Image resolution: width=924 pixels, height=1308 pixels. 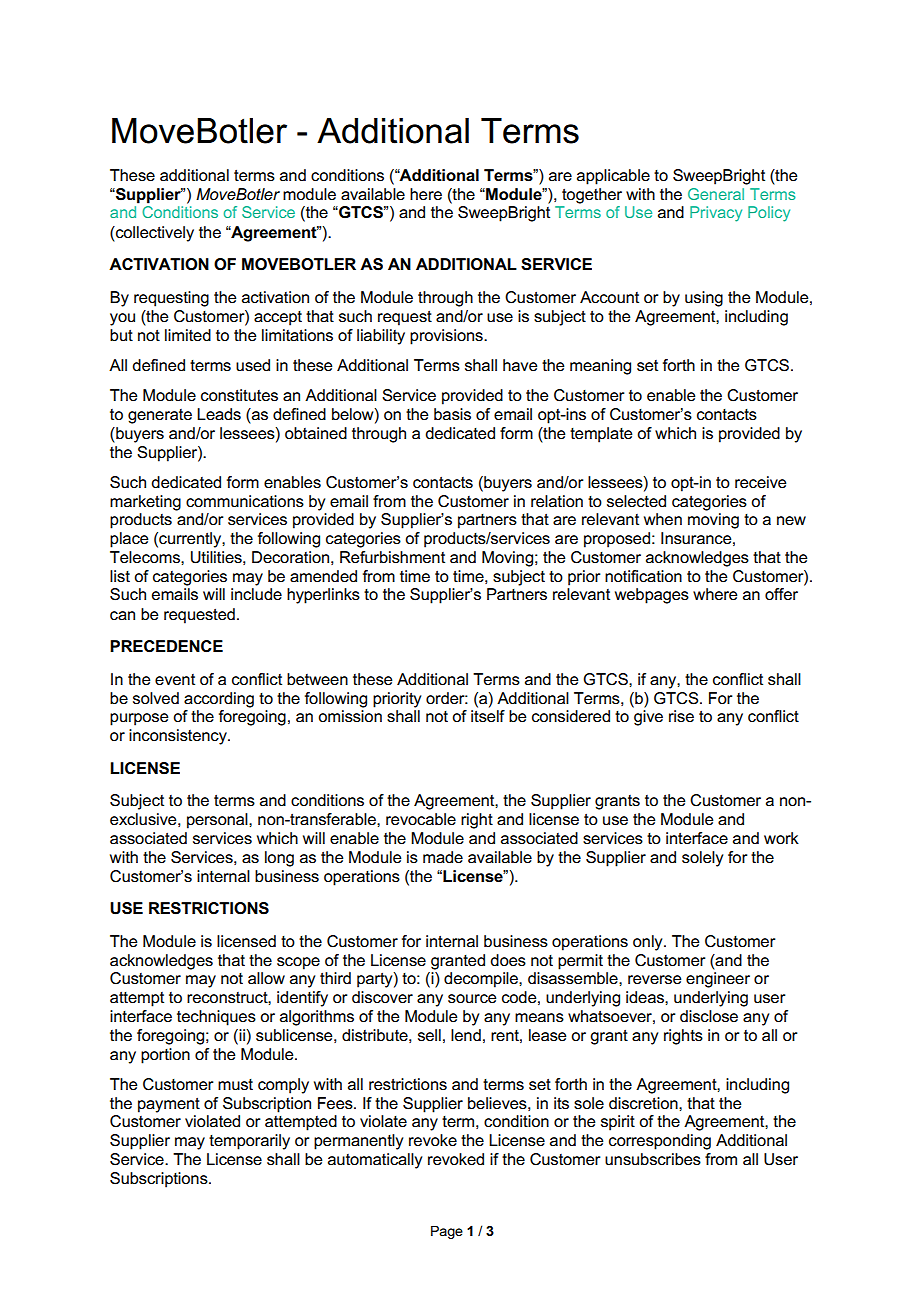 I want to click on event, so click(x=175, y=679).
